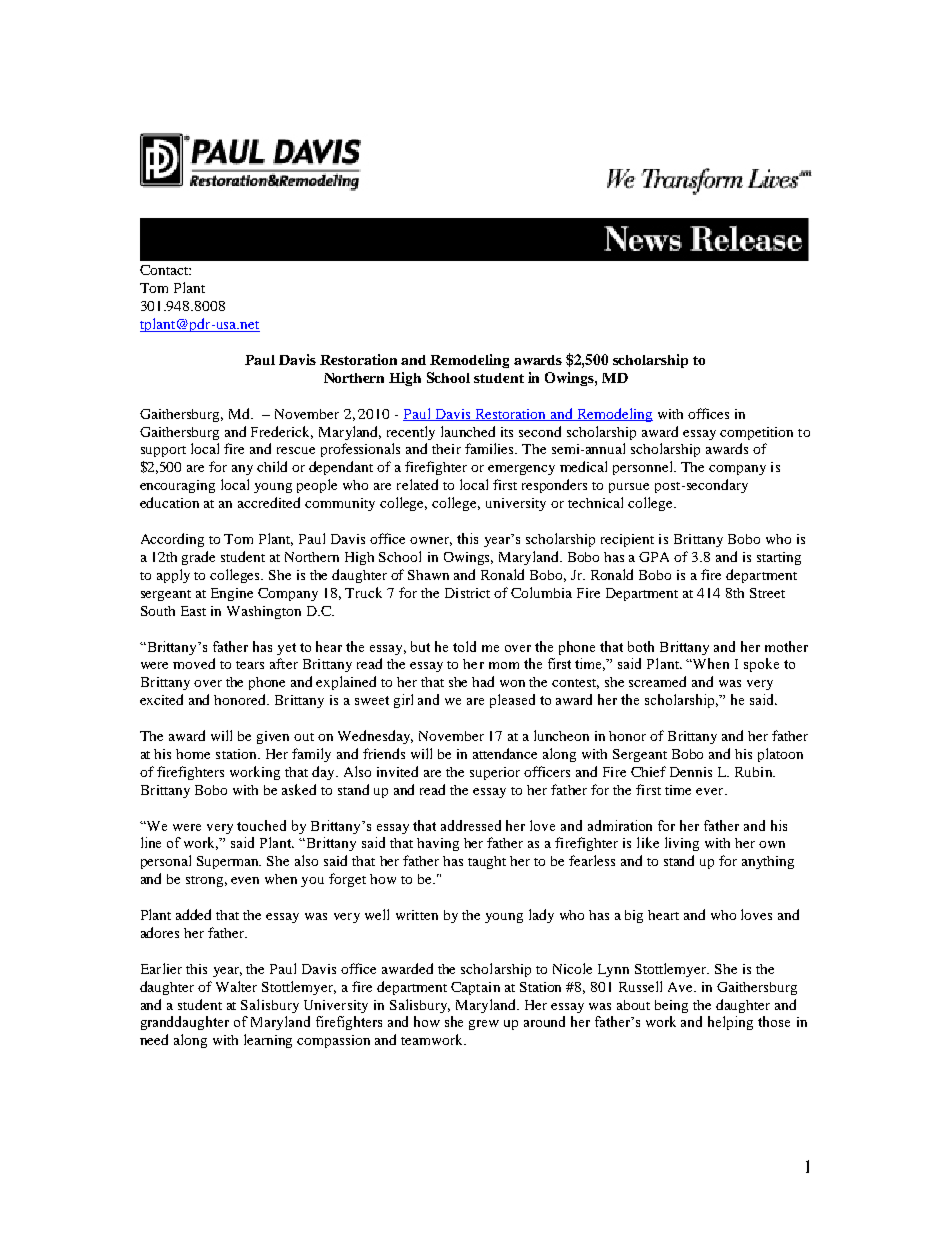  Describe the element at coordinates (505, 753) in the document. I see `attendance` at that location.
